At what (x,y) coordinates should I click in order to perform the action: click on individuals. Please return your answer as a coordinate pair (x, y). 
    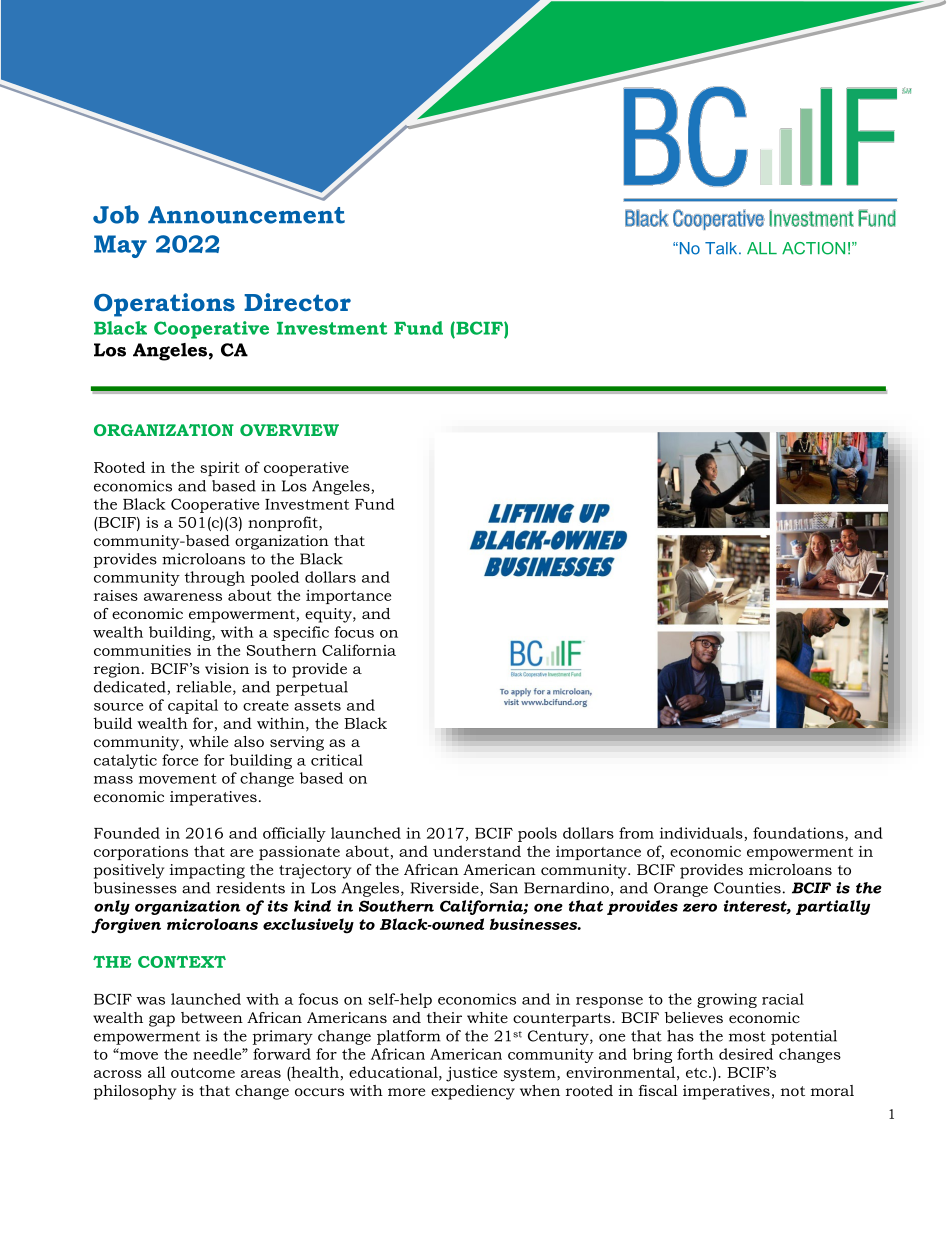
    Looking at the image, I should click on (702, 834).
